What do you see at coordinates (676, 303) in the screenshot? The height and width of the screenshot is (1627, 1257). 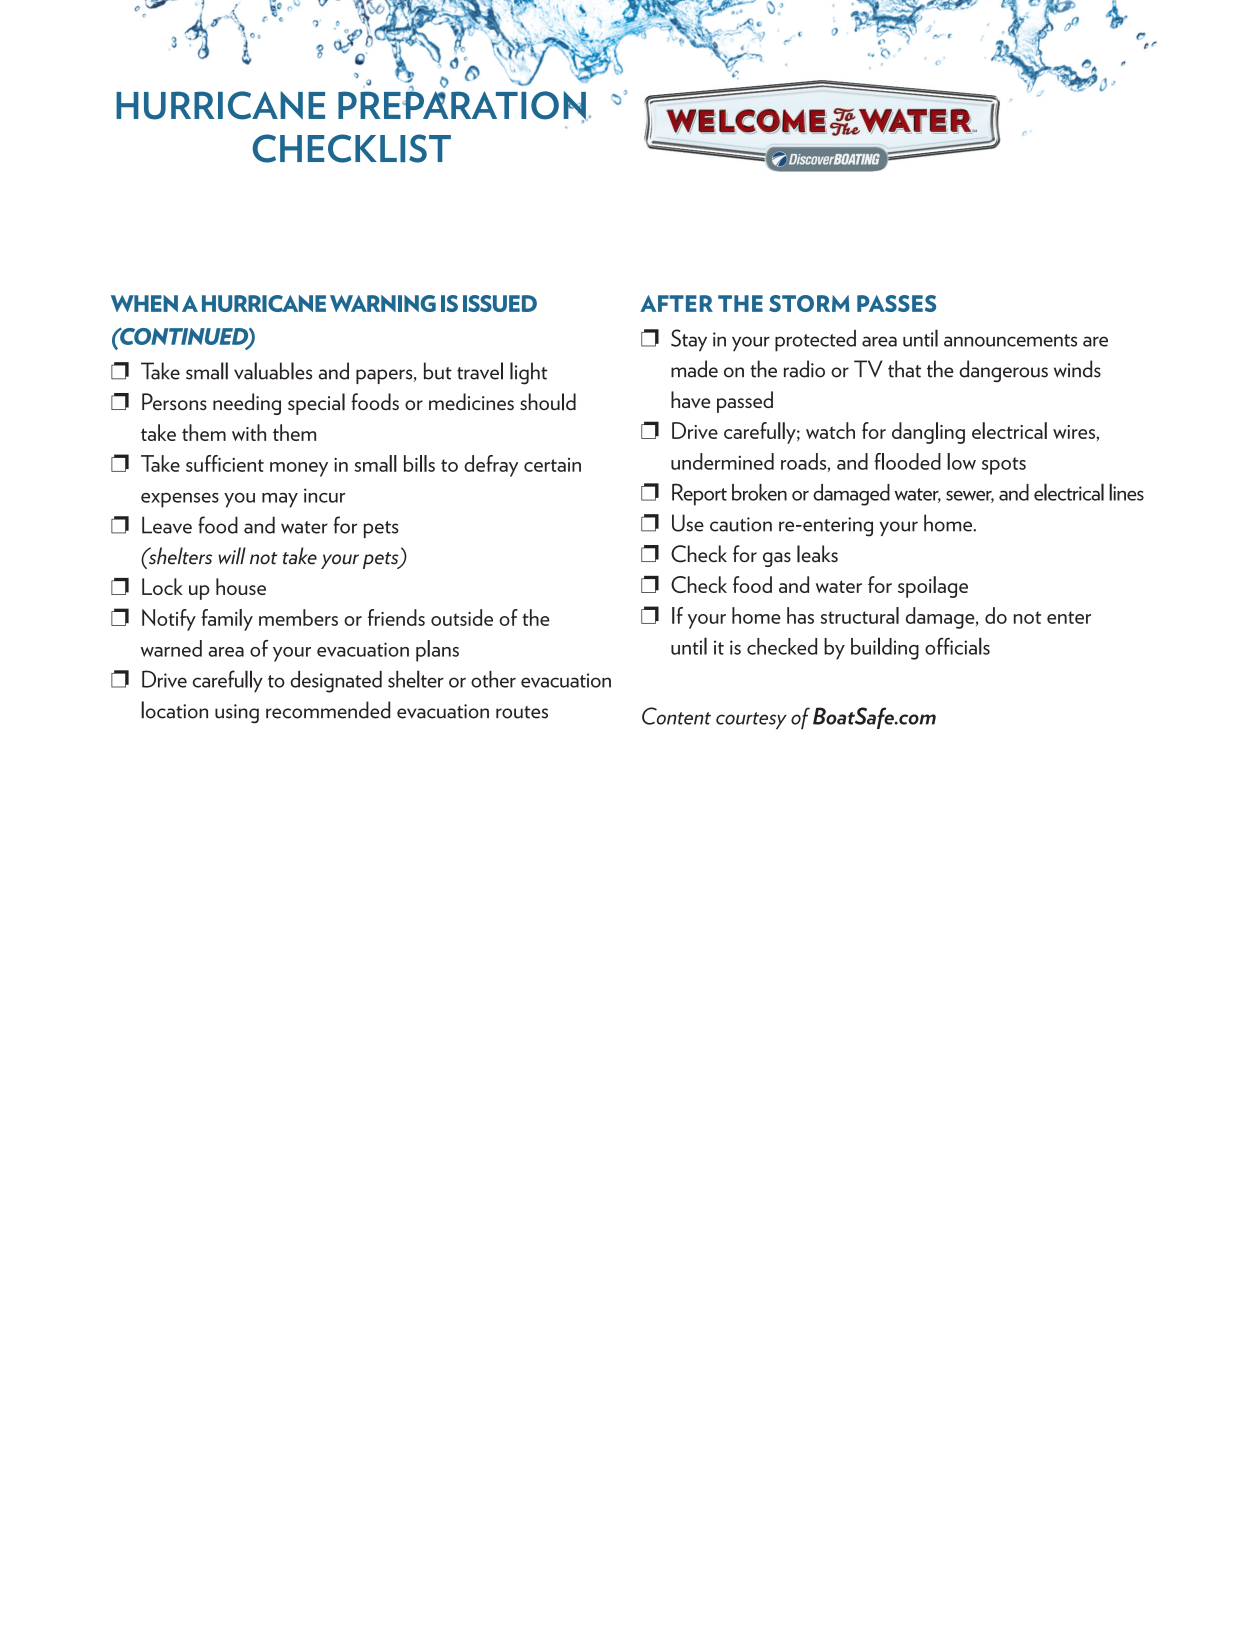 I see `AFTER` at bounding box center [676, 303].
